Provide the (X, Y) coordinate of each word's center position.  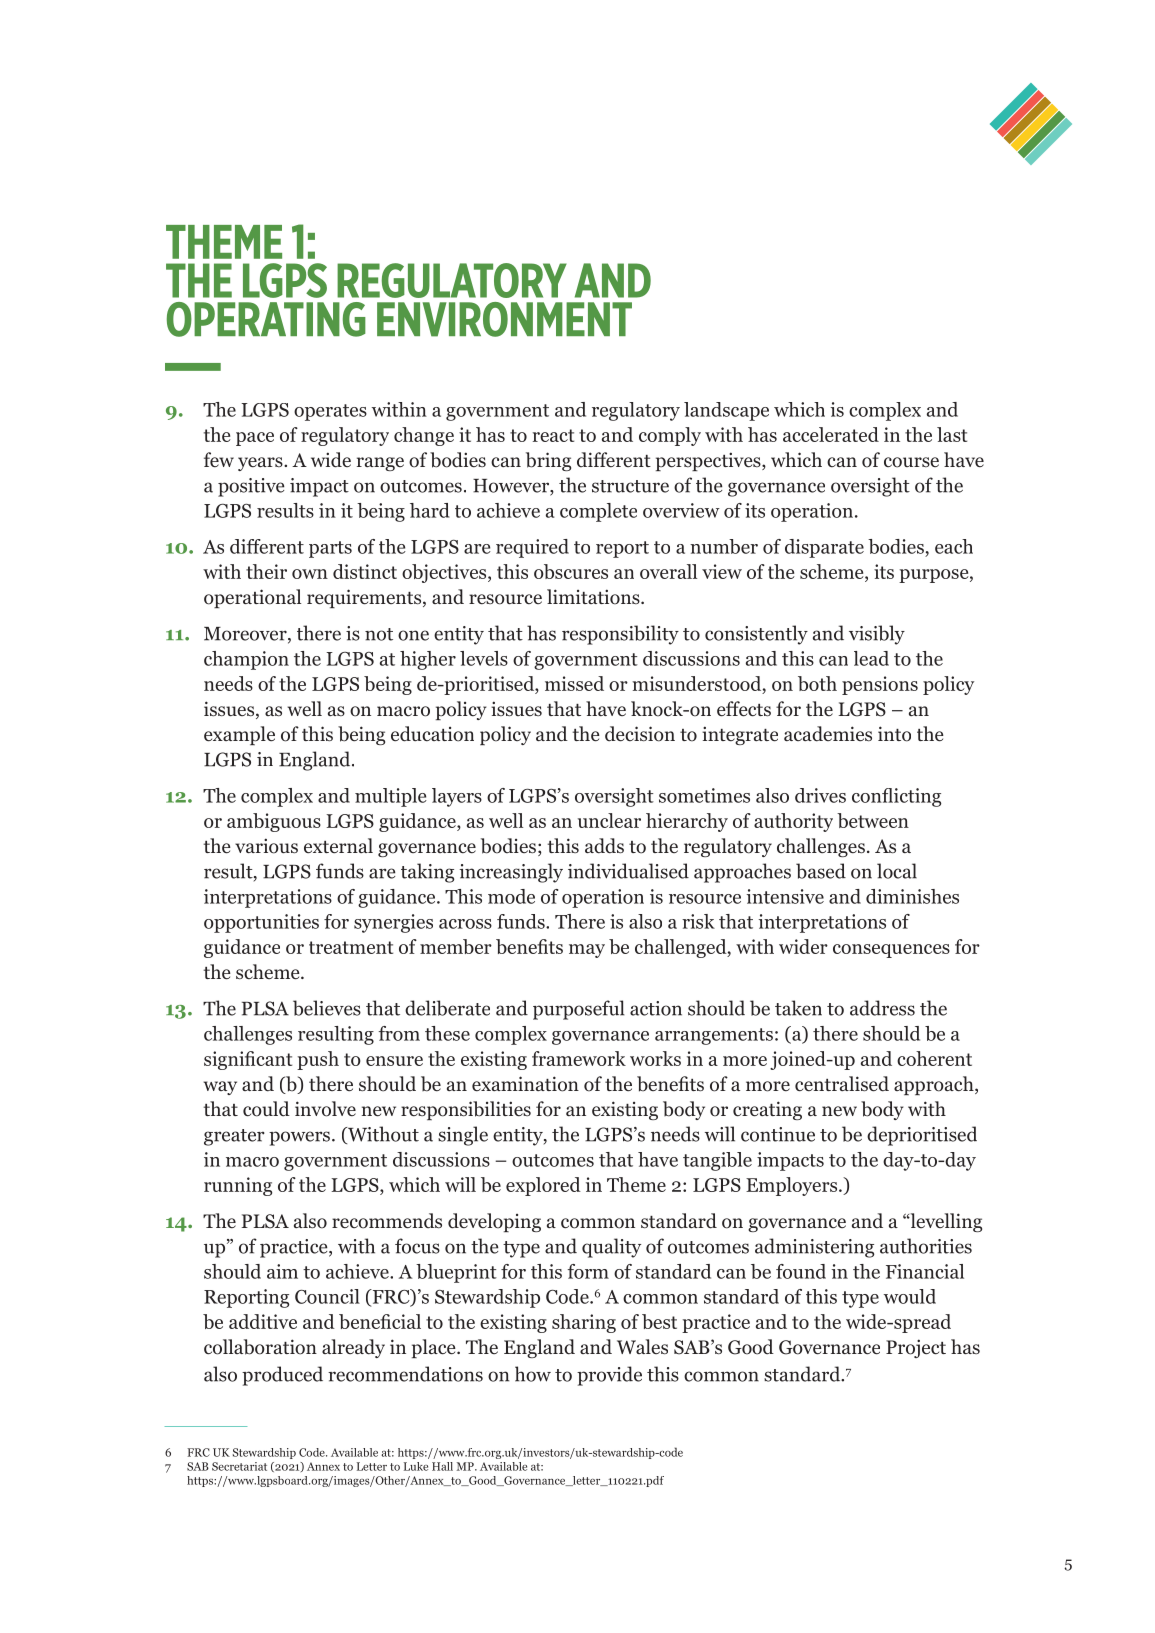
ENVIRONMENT (504, 319)
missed (574, 683)
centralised (842, 1084)
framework (579, 1058)
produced (282, 1376)
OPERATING (266, 319)
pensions (880, 685)
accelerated (831, 434)
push (318, 1060)
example (239, 735)
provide (609, 1376)
